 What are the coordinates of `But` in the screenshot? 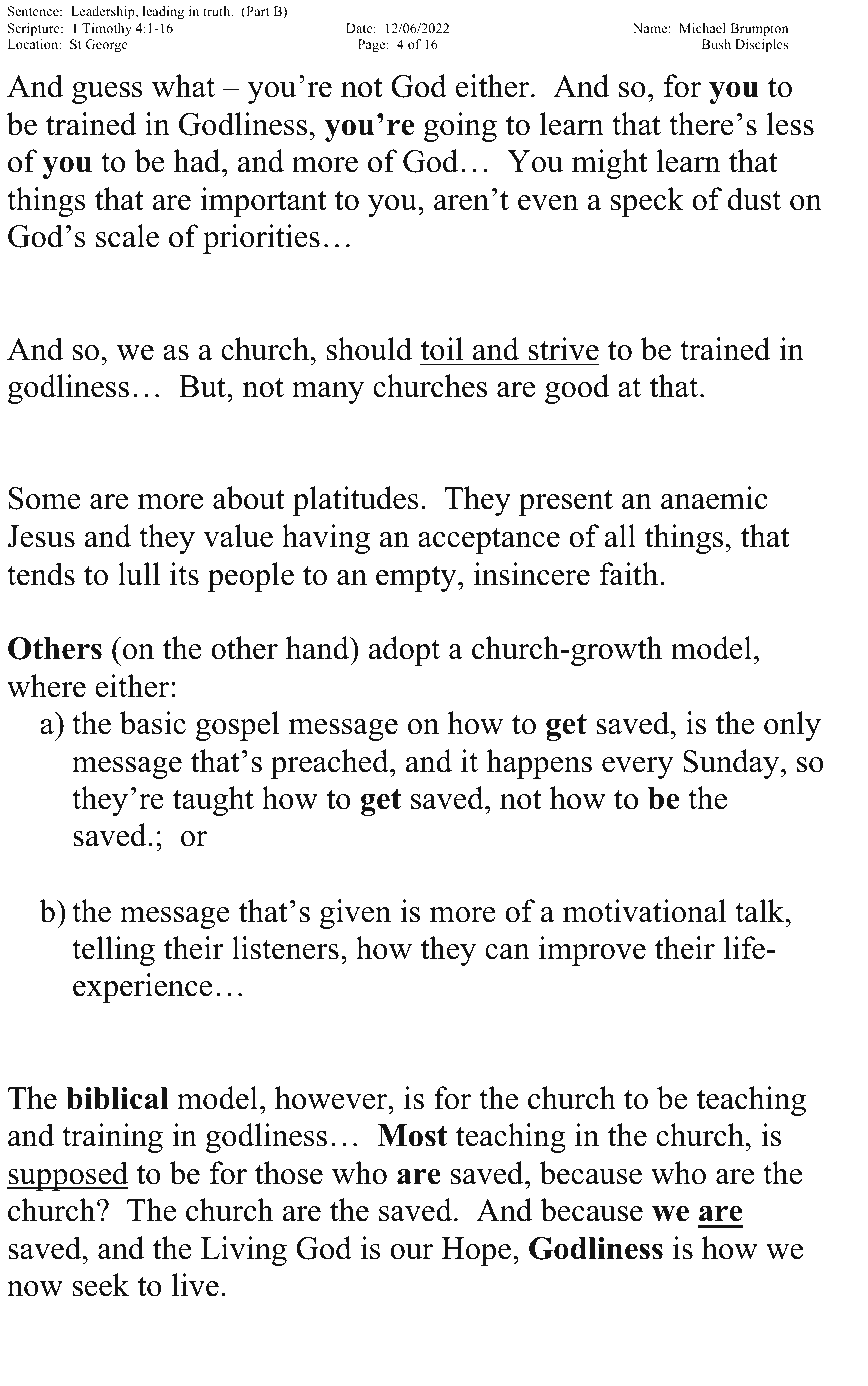 It's located at (203, 386).
